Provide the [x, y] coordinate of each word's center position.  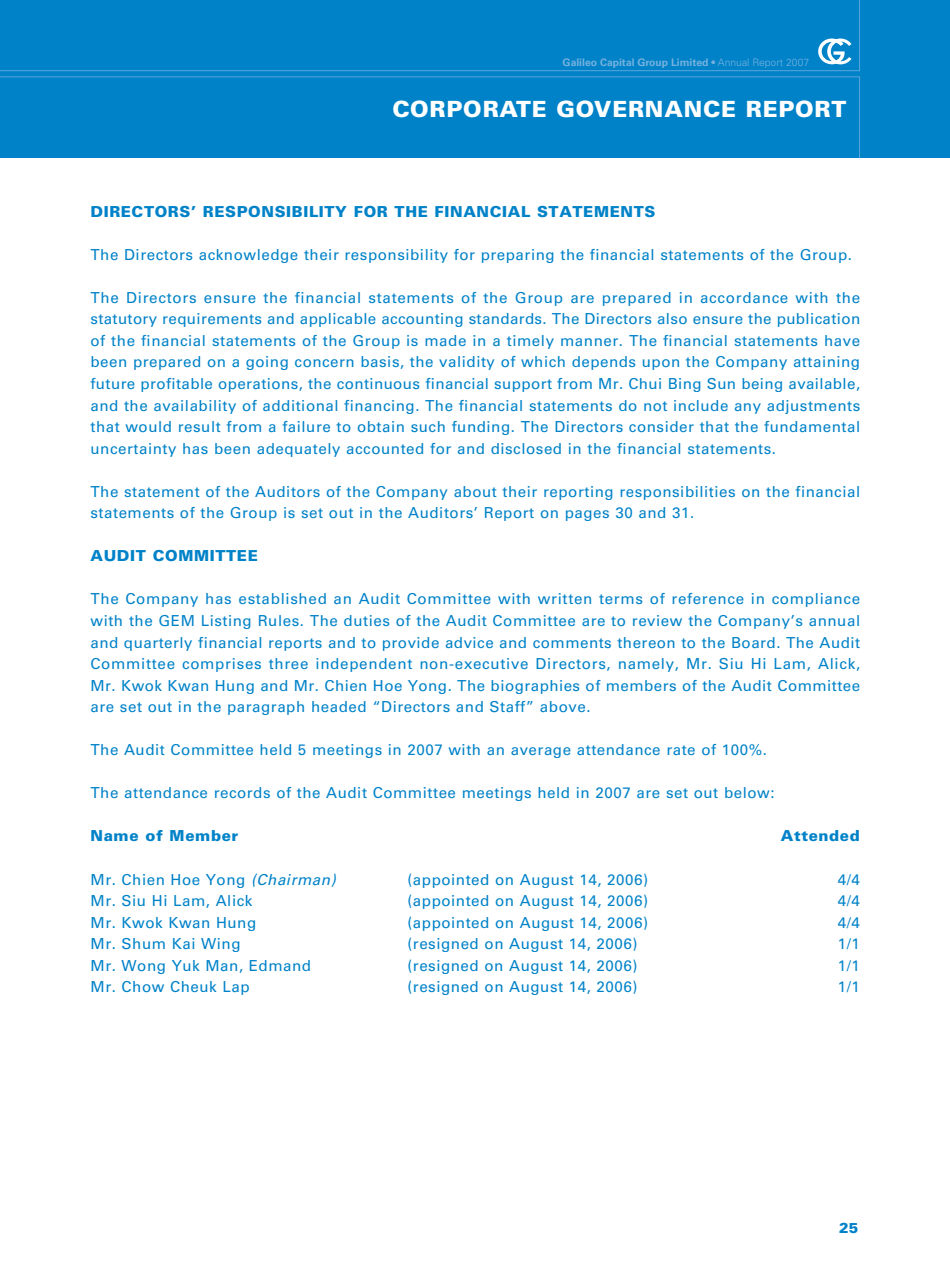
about [475, 491]
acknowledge [248, 256]
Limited [689, 62]
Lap [236, 988]
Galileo [579, 62]
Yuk [185, 965]
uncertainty [133, 450]
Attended [820, 835]
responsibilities [677, 493]
